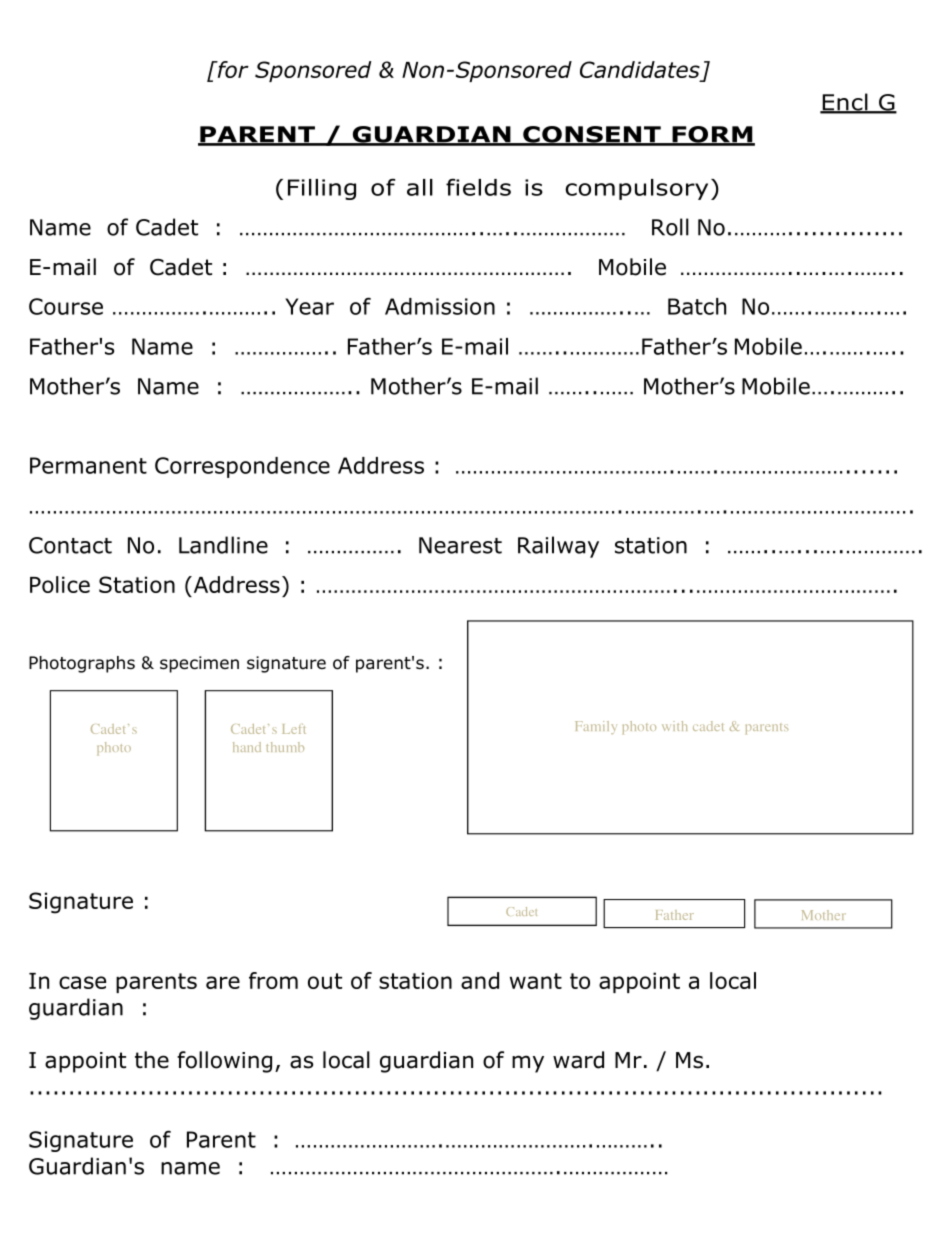 The width and height of the document is (952, 1233). What do you see at coordinates (82, 982) in the document?
I see `case` at bounding box center [82, 982].
